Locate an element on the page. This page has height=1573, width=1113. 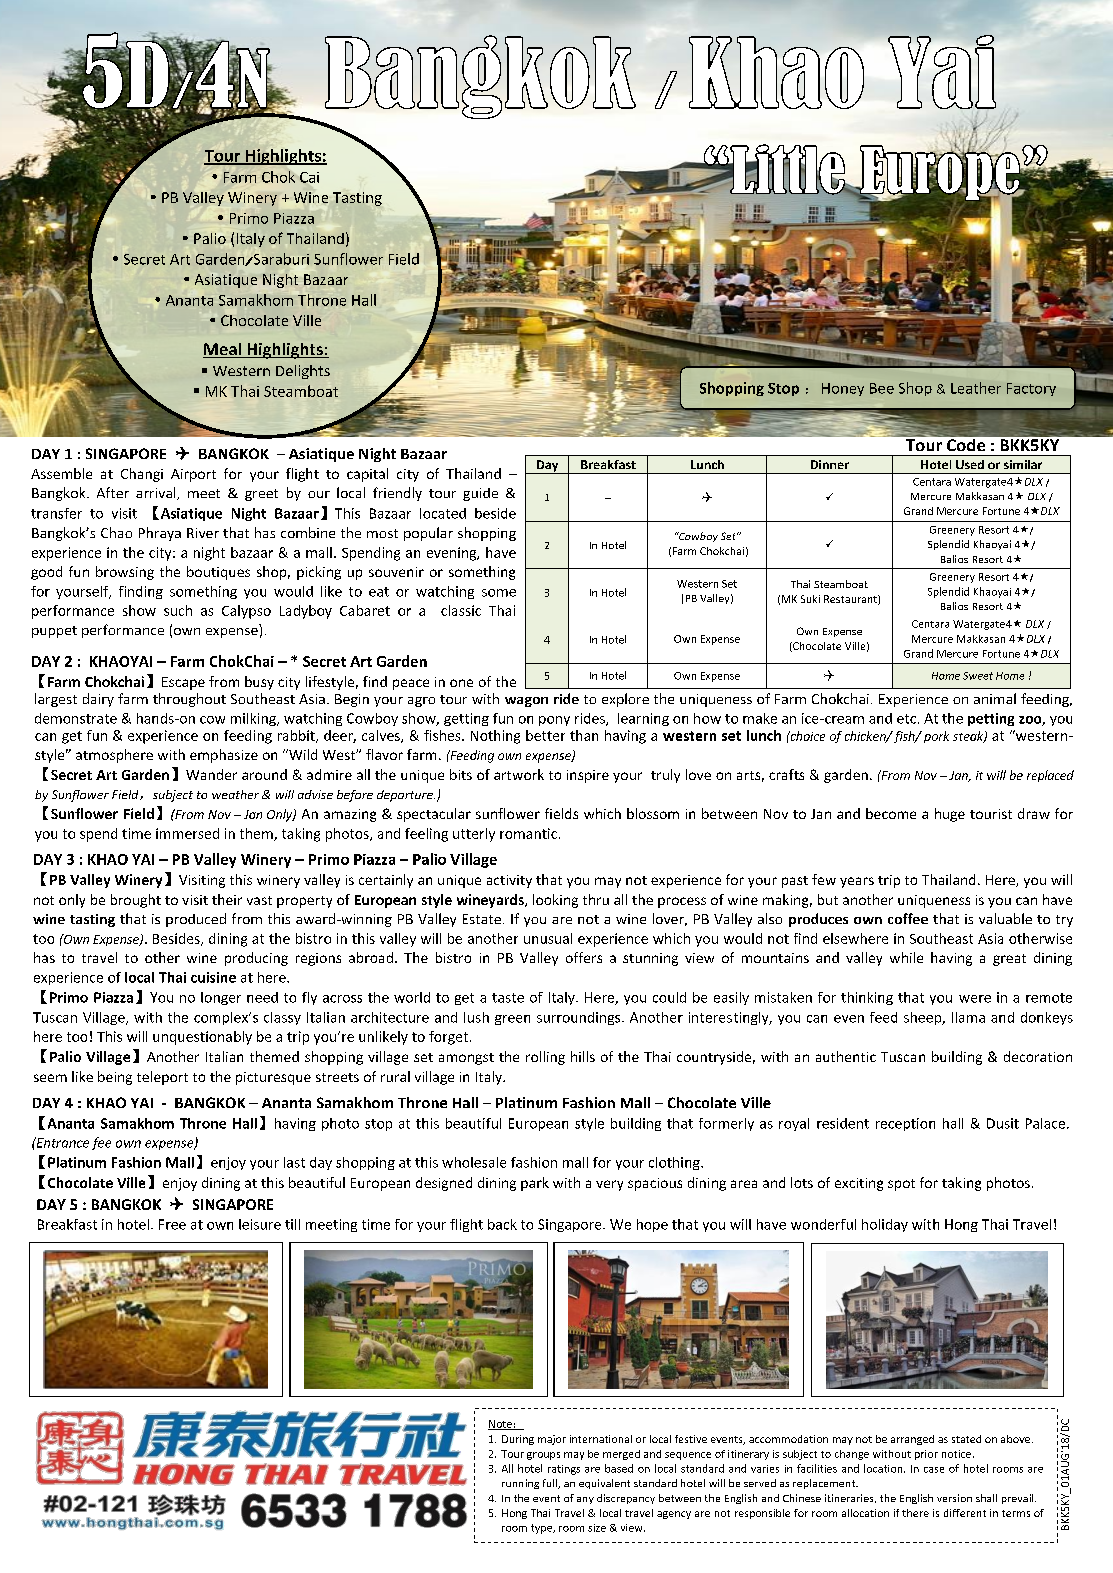
Suki is located at coordinates (810, 599).
